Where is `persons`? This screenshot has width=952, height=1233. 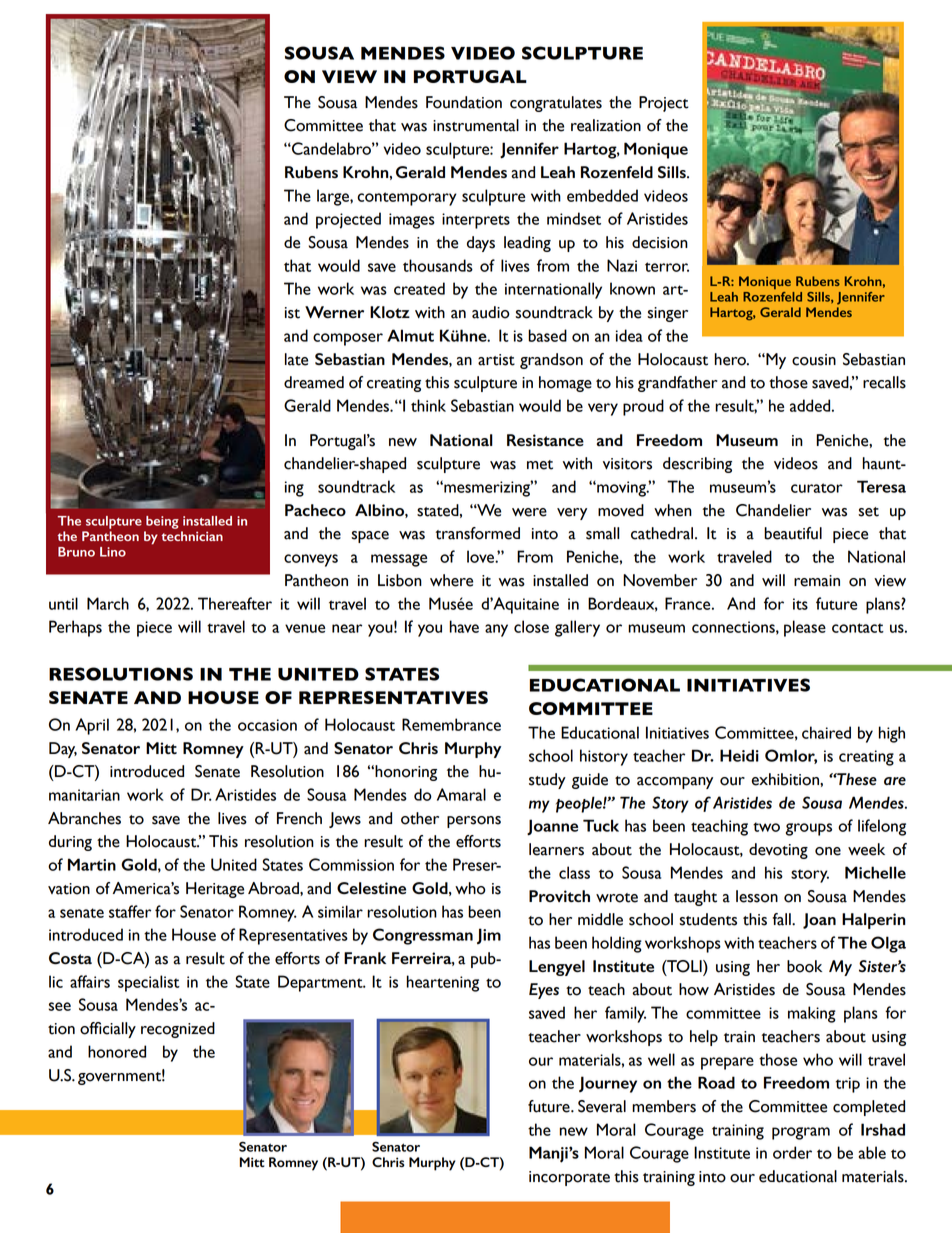
persons is located at coordinates (474, 822).
